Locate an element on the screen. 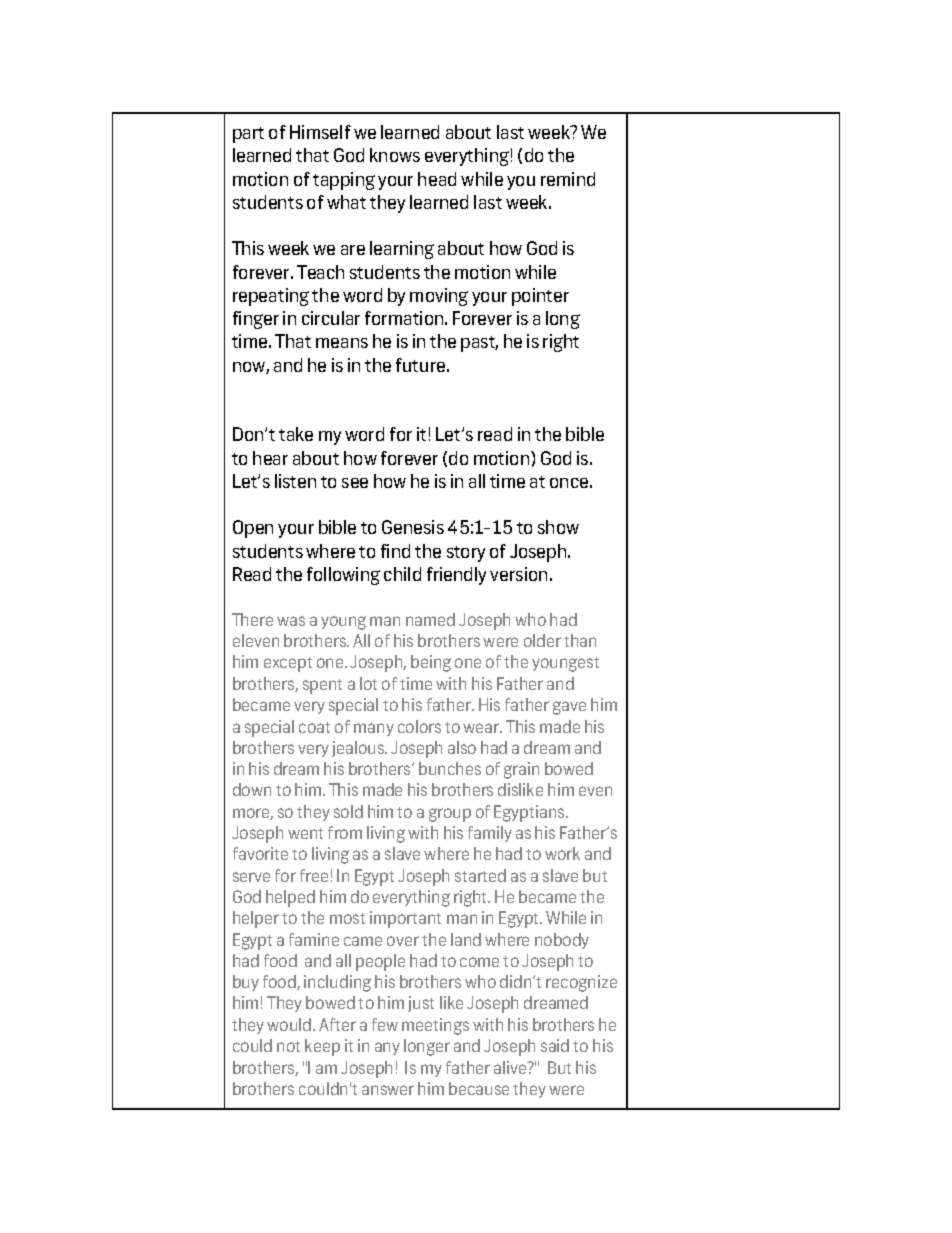 This screenshot has height=1233, width=952. grain is located at coordinates (521, 770).
